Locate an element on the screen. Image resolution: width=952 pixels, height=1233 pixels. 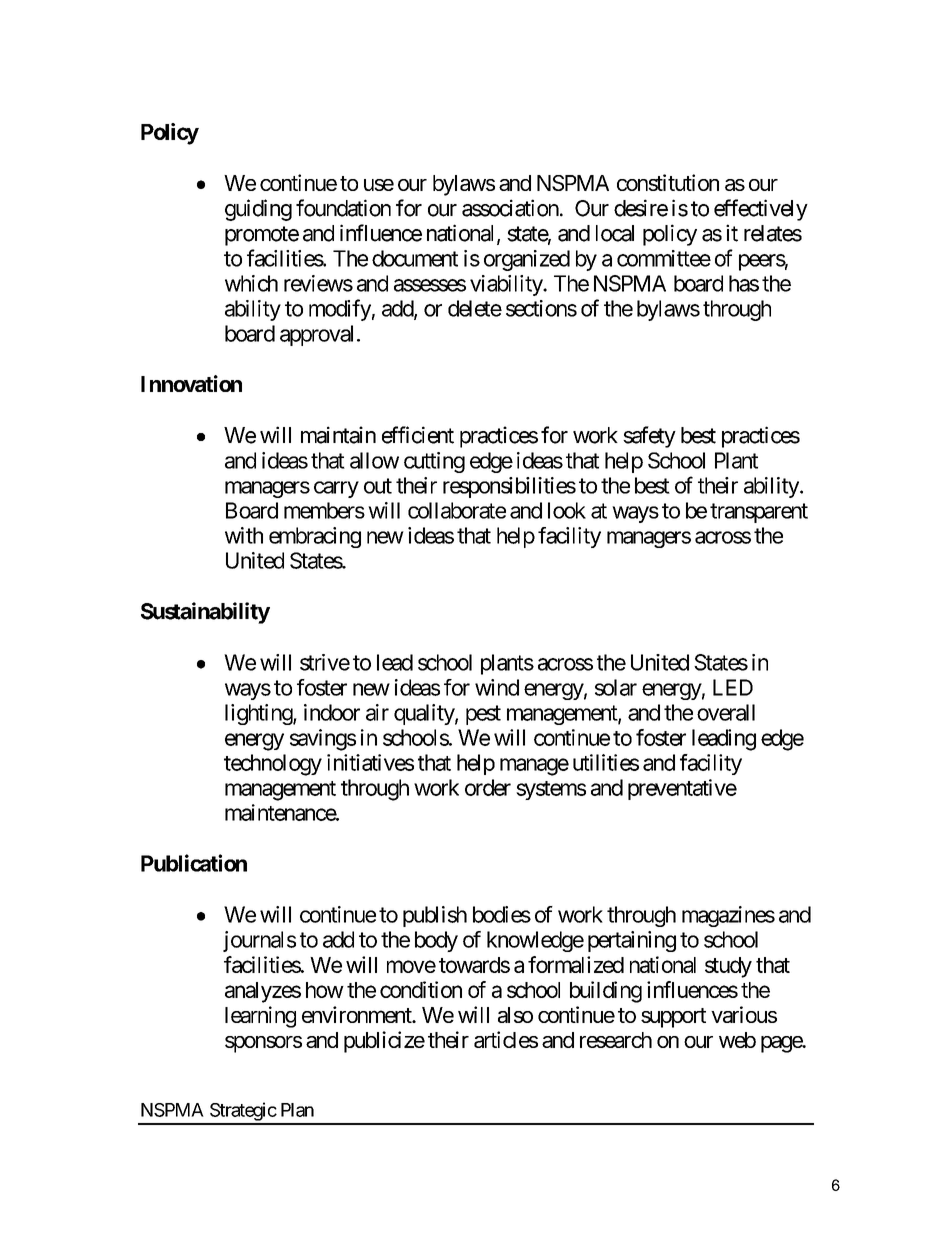
guiding is located at coordinates (258, 210).
